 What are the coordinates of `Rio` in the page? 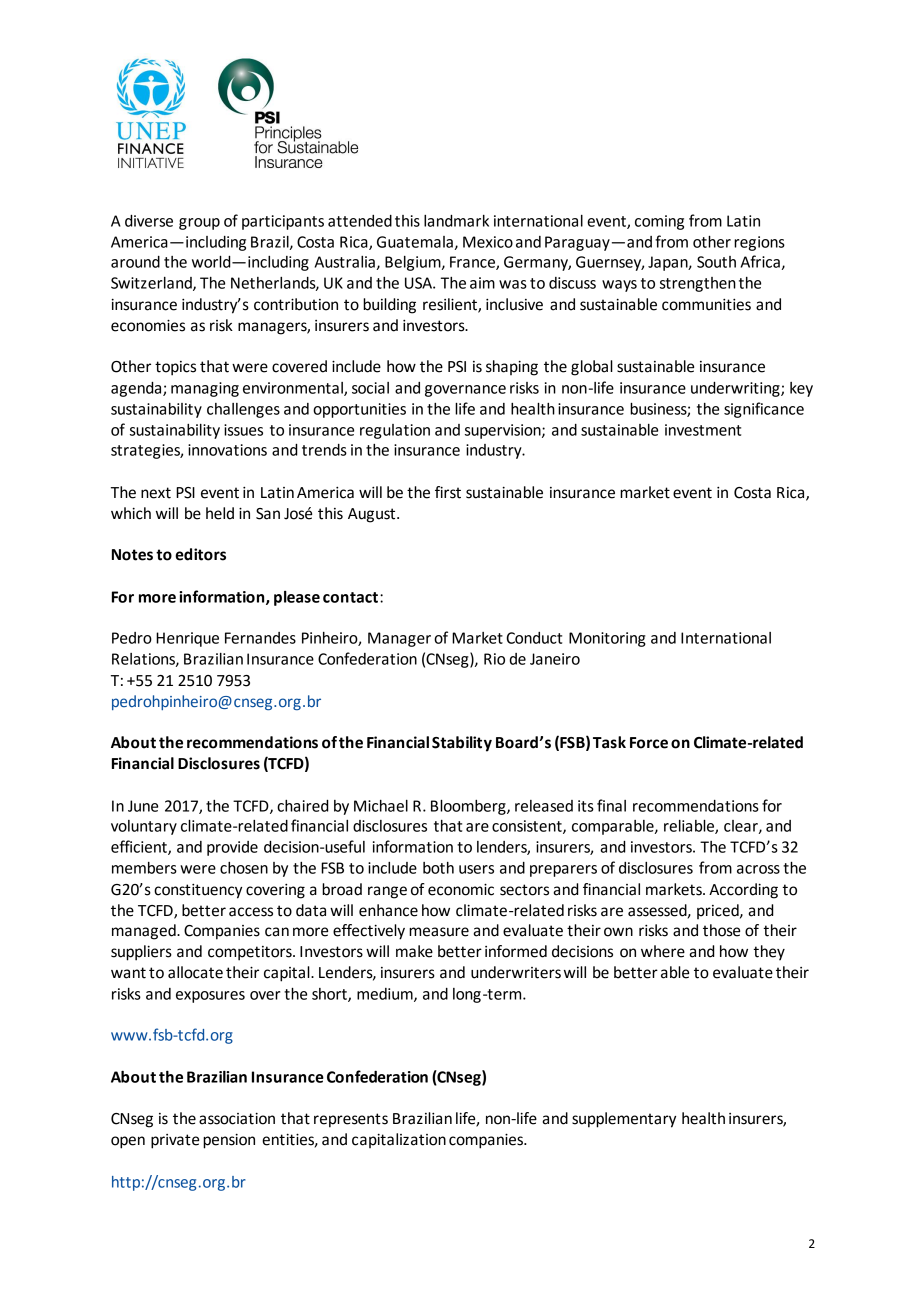 It's located at (494, 659).
